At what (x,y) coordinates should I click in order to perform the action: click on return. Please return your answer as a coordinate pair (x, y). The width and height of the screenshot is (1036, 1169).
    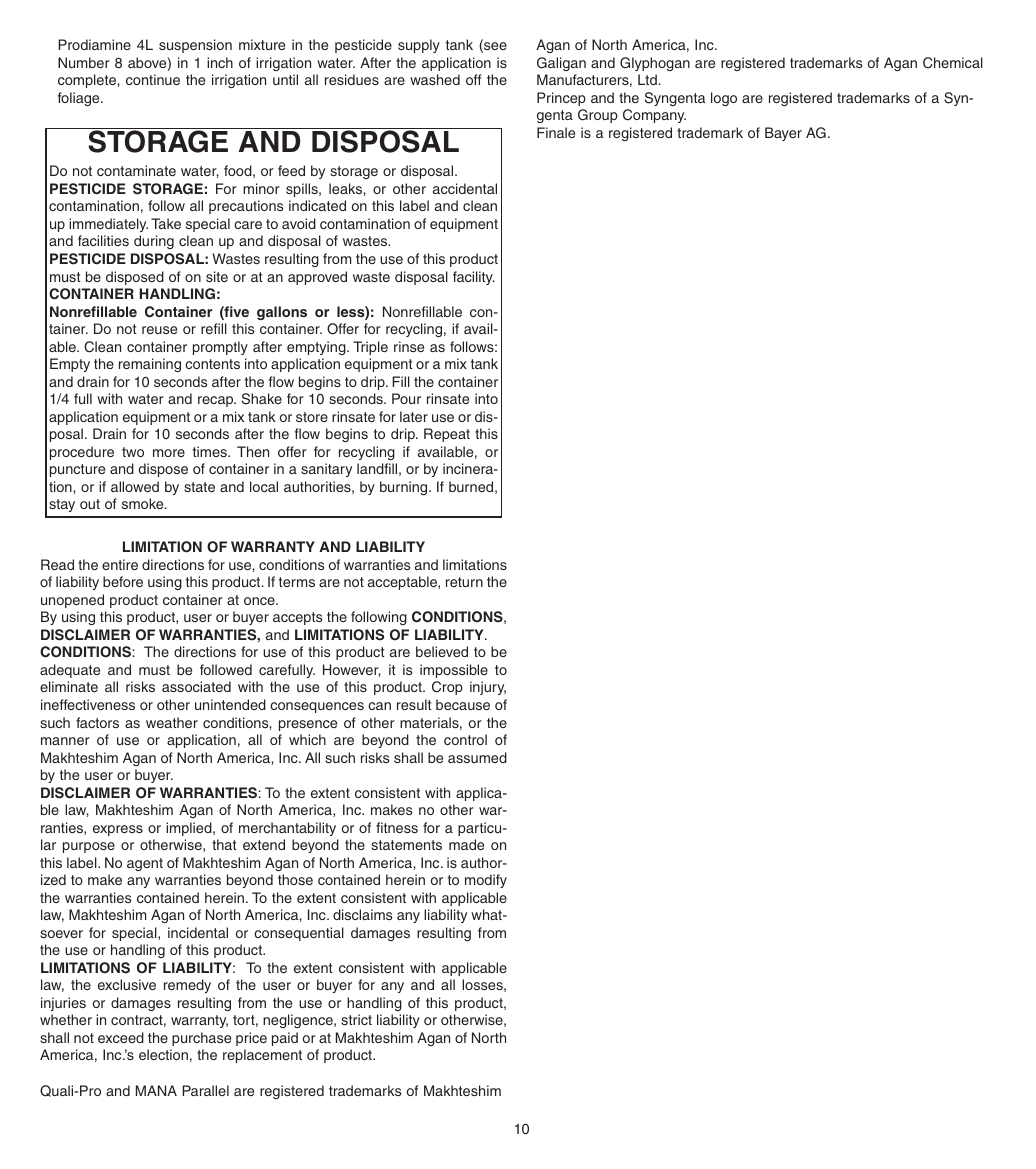
    Looking at the image, I should click on (464, 582).
